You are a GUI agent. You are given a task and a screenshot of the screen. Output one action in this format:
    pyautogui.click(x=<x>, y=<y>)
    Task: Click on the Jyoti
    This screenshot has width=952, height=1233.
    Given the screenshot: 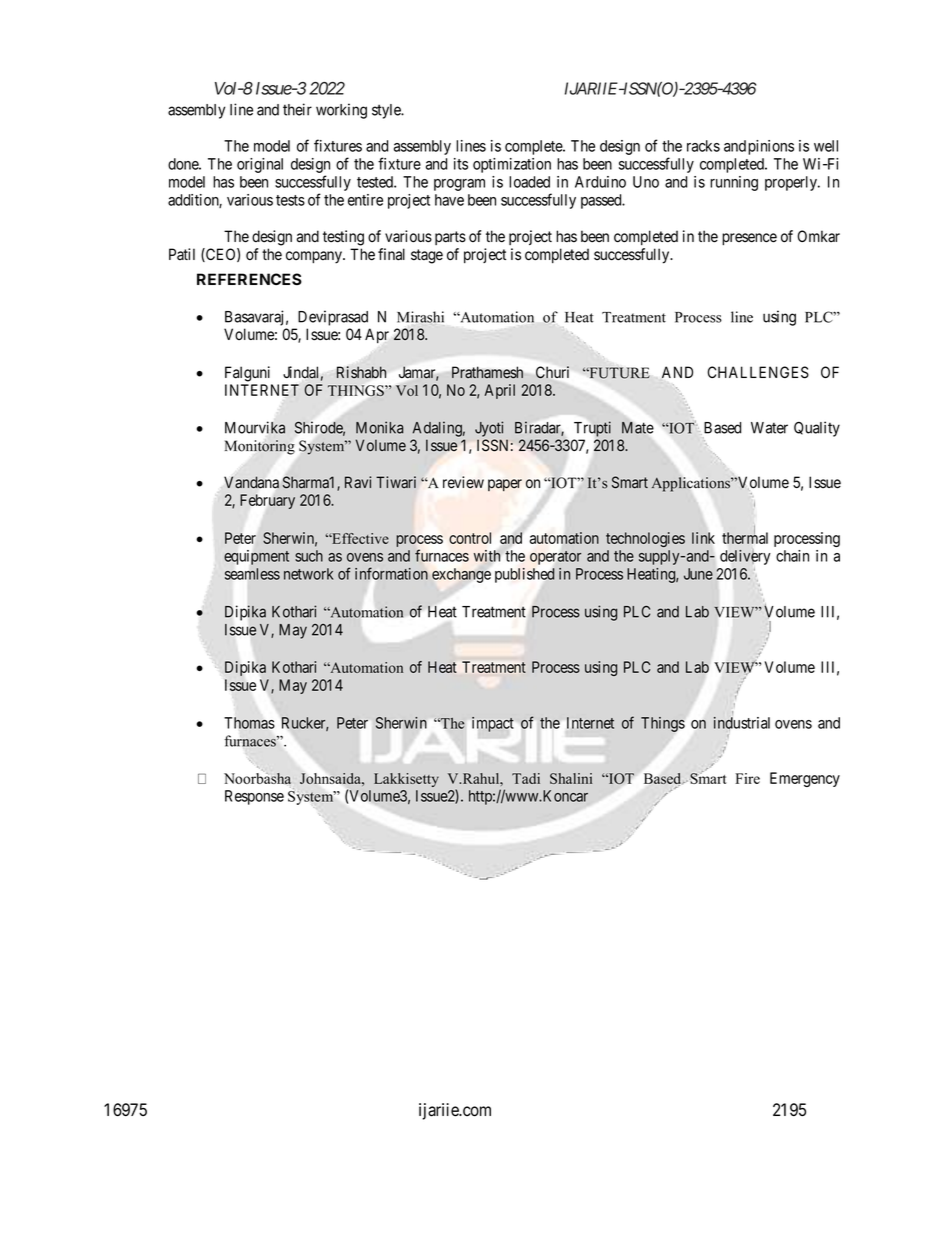 What is the action you would take?
    pyautogui.click(x=489, y=429)
